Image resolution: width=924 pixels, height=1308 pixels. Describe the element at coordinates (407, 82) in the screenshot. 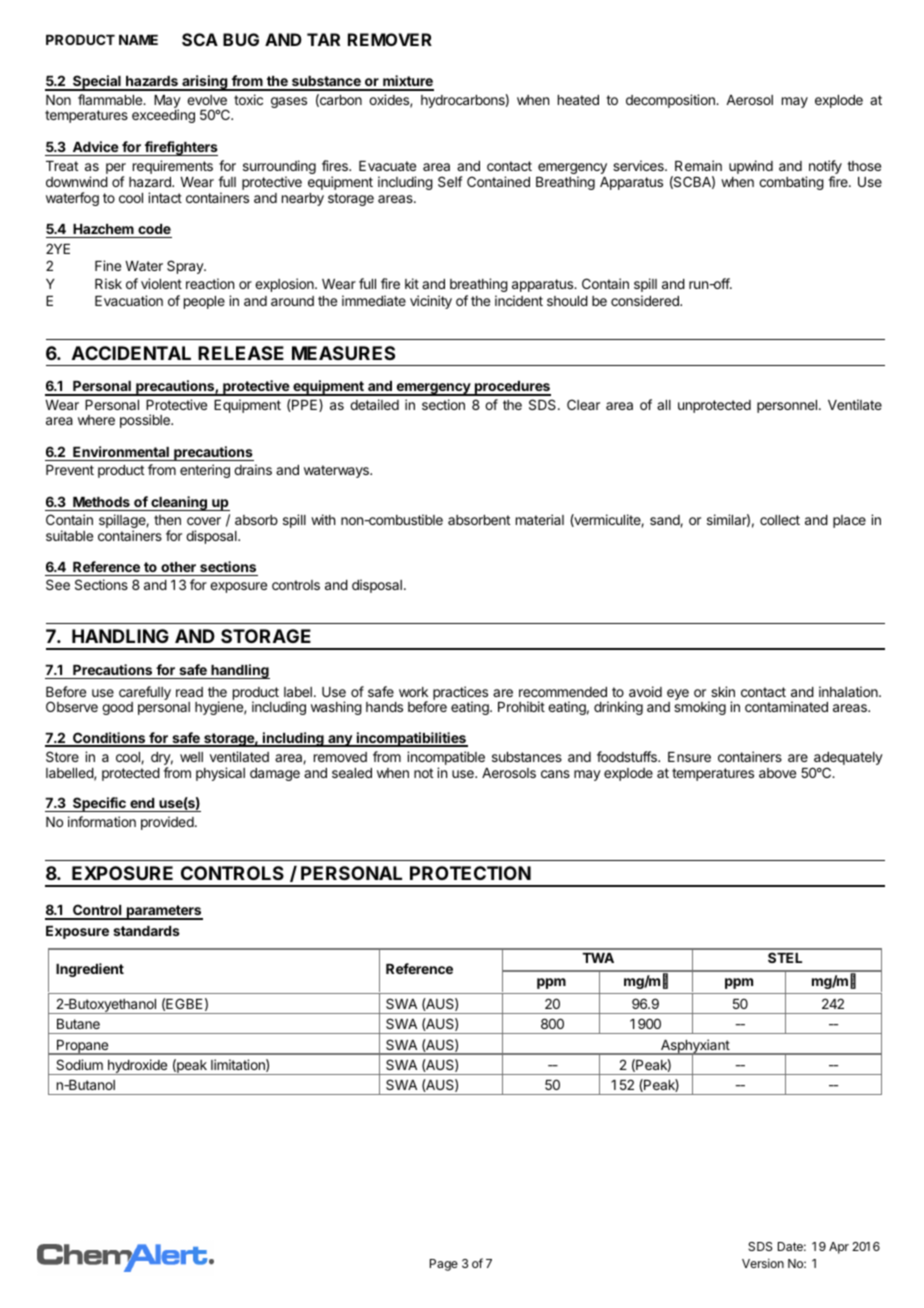

I see `mixture` at that location.
